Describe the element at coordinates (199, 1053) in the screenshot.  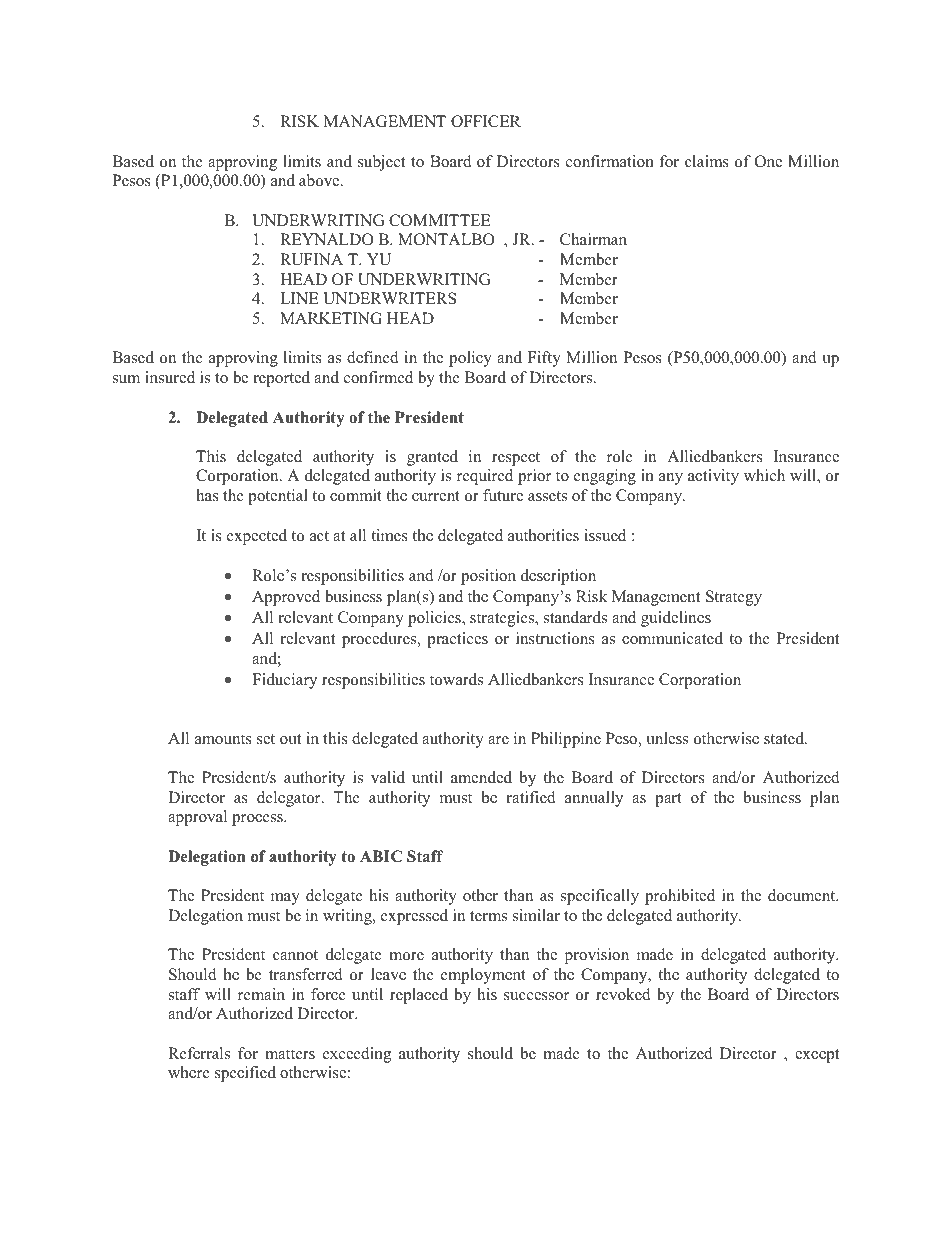
I see `Referrals` at that location.
